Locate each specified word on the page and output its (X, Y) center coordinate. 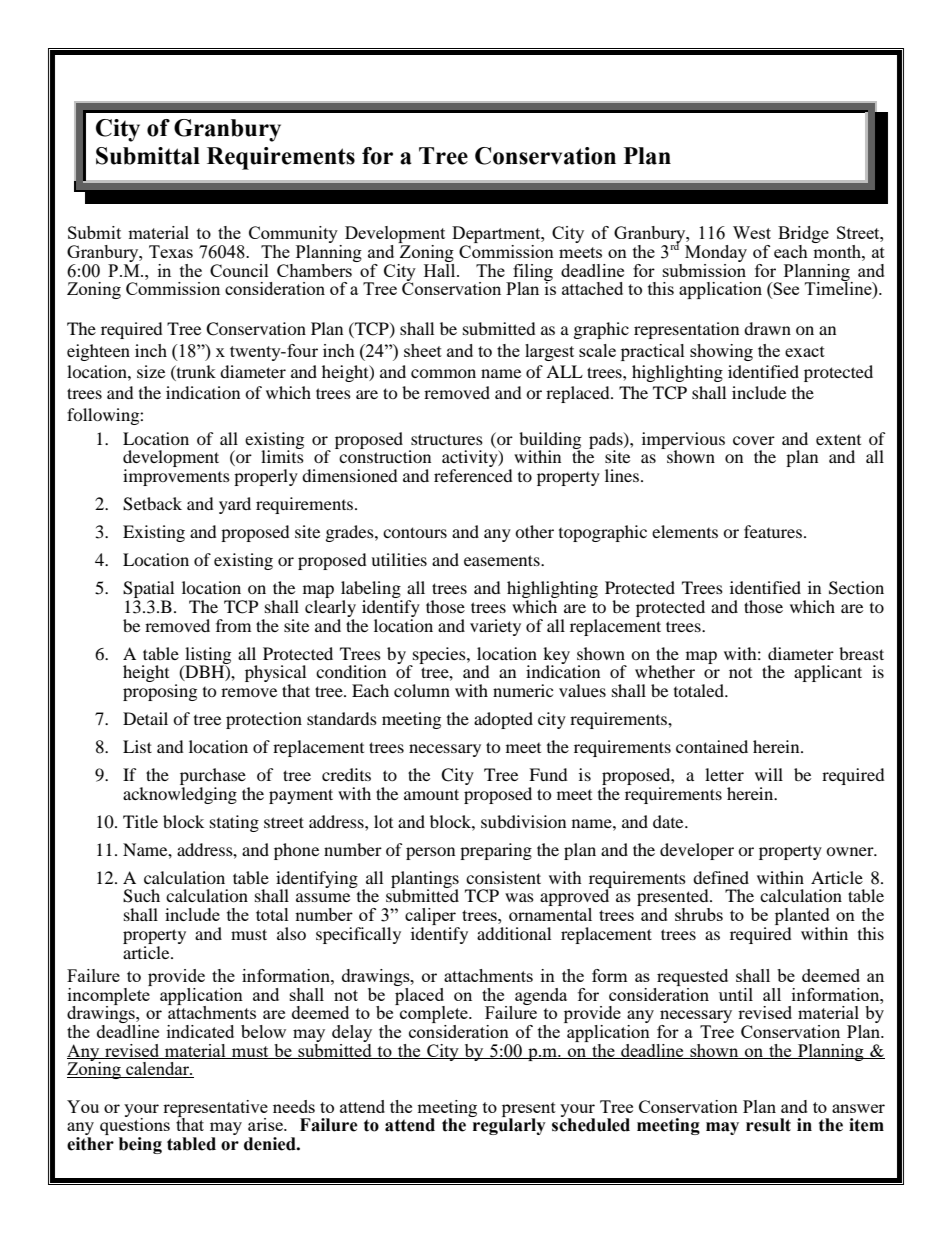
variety (495, 627)
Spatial (148, 591)
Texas (171, 251)
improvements (176, 477)
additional (514, 933)
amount (431, 794)
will (769, 774)
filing (532, 273)
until (736, 994)
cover (754, 440)
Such (141, 896)
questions (135, 1127)
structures (447, 439)
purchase (213, 778)
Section (856, 588)
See (785, 288)
